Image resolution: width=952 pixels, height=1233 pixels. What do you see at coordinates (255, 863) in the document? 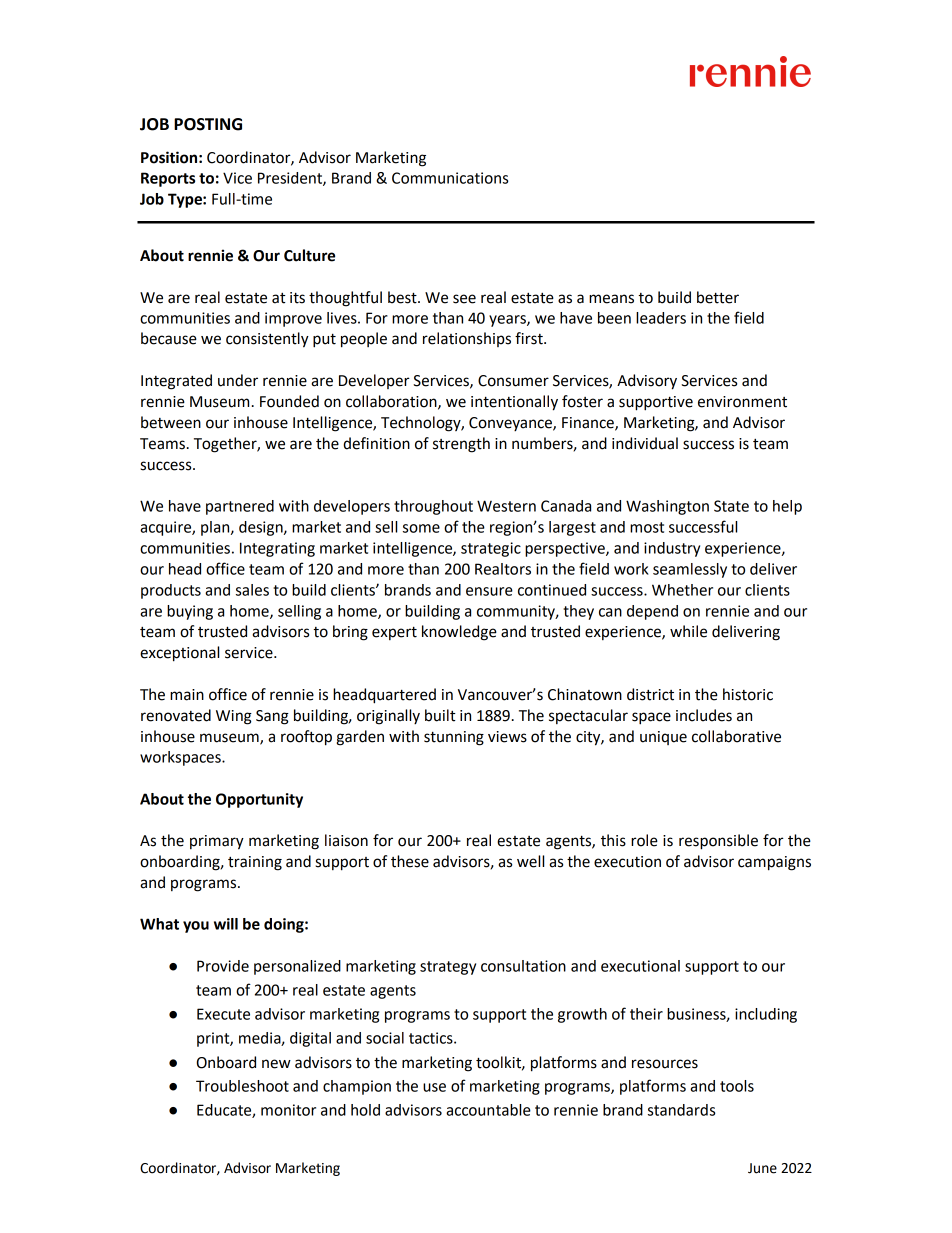
I see `training` at bounding box center [255, 863].
